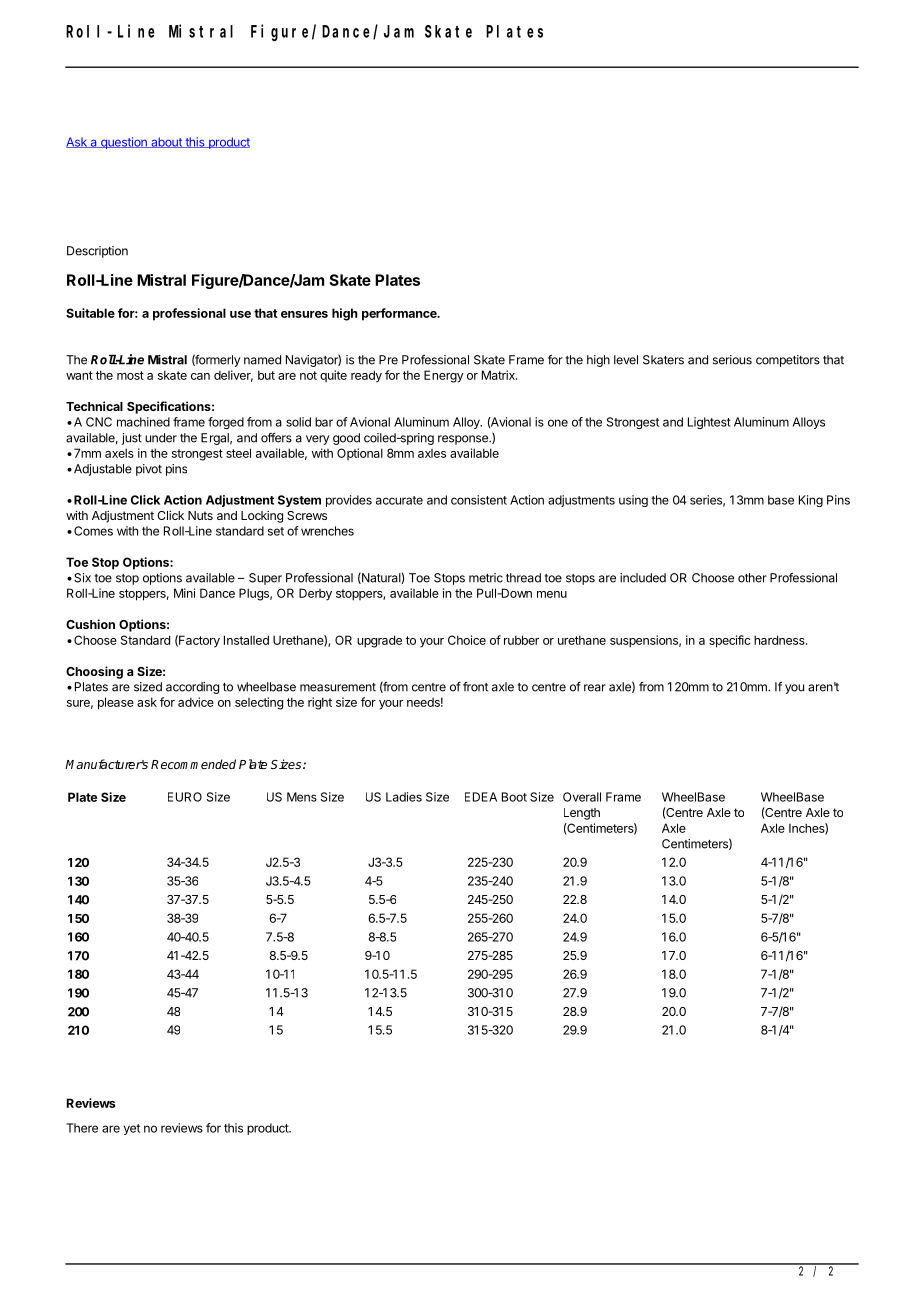 This screenshot has width=924, height=1308. Describe the element at coordinates (404, 797) in the screenshot. I see `Ladies` at that location.
